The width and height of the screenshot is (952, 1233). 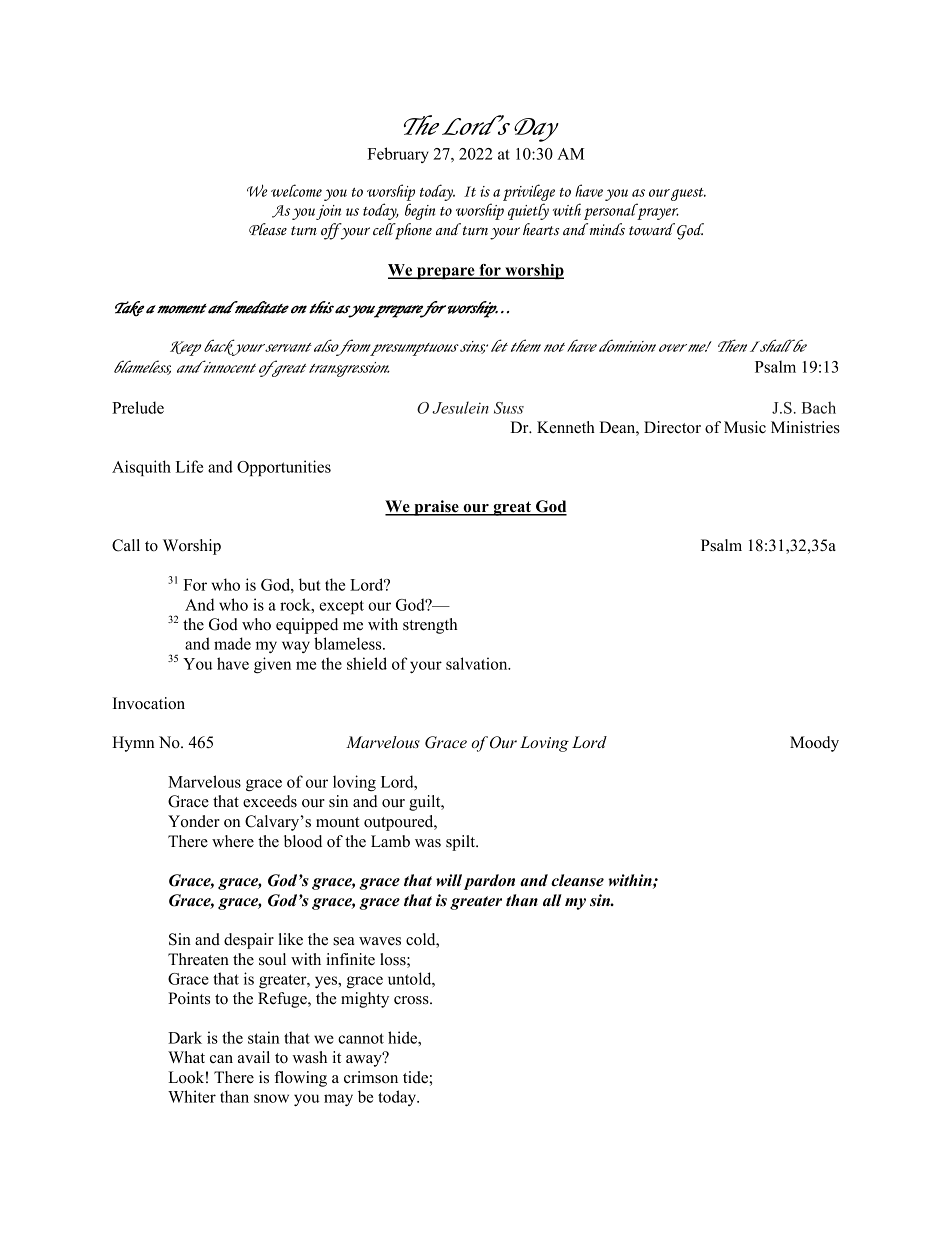 What do you see at coordinates (529, 194) in the screenshot?
I see `privilege` at bounding box center [529, 194].
